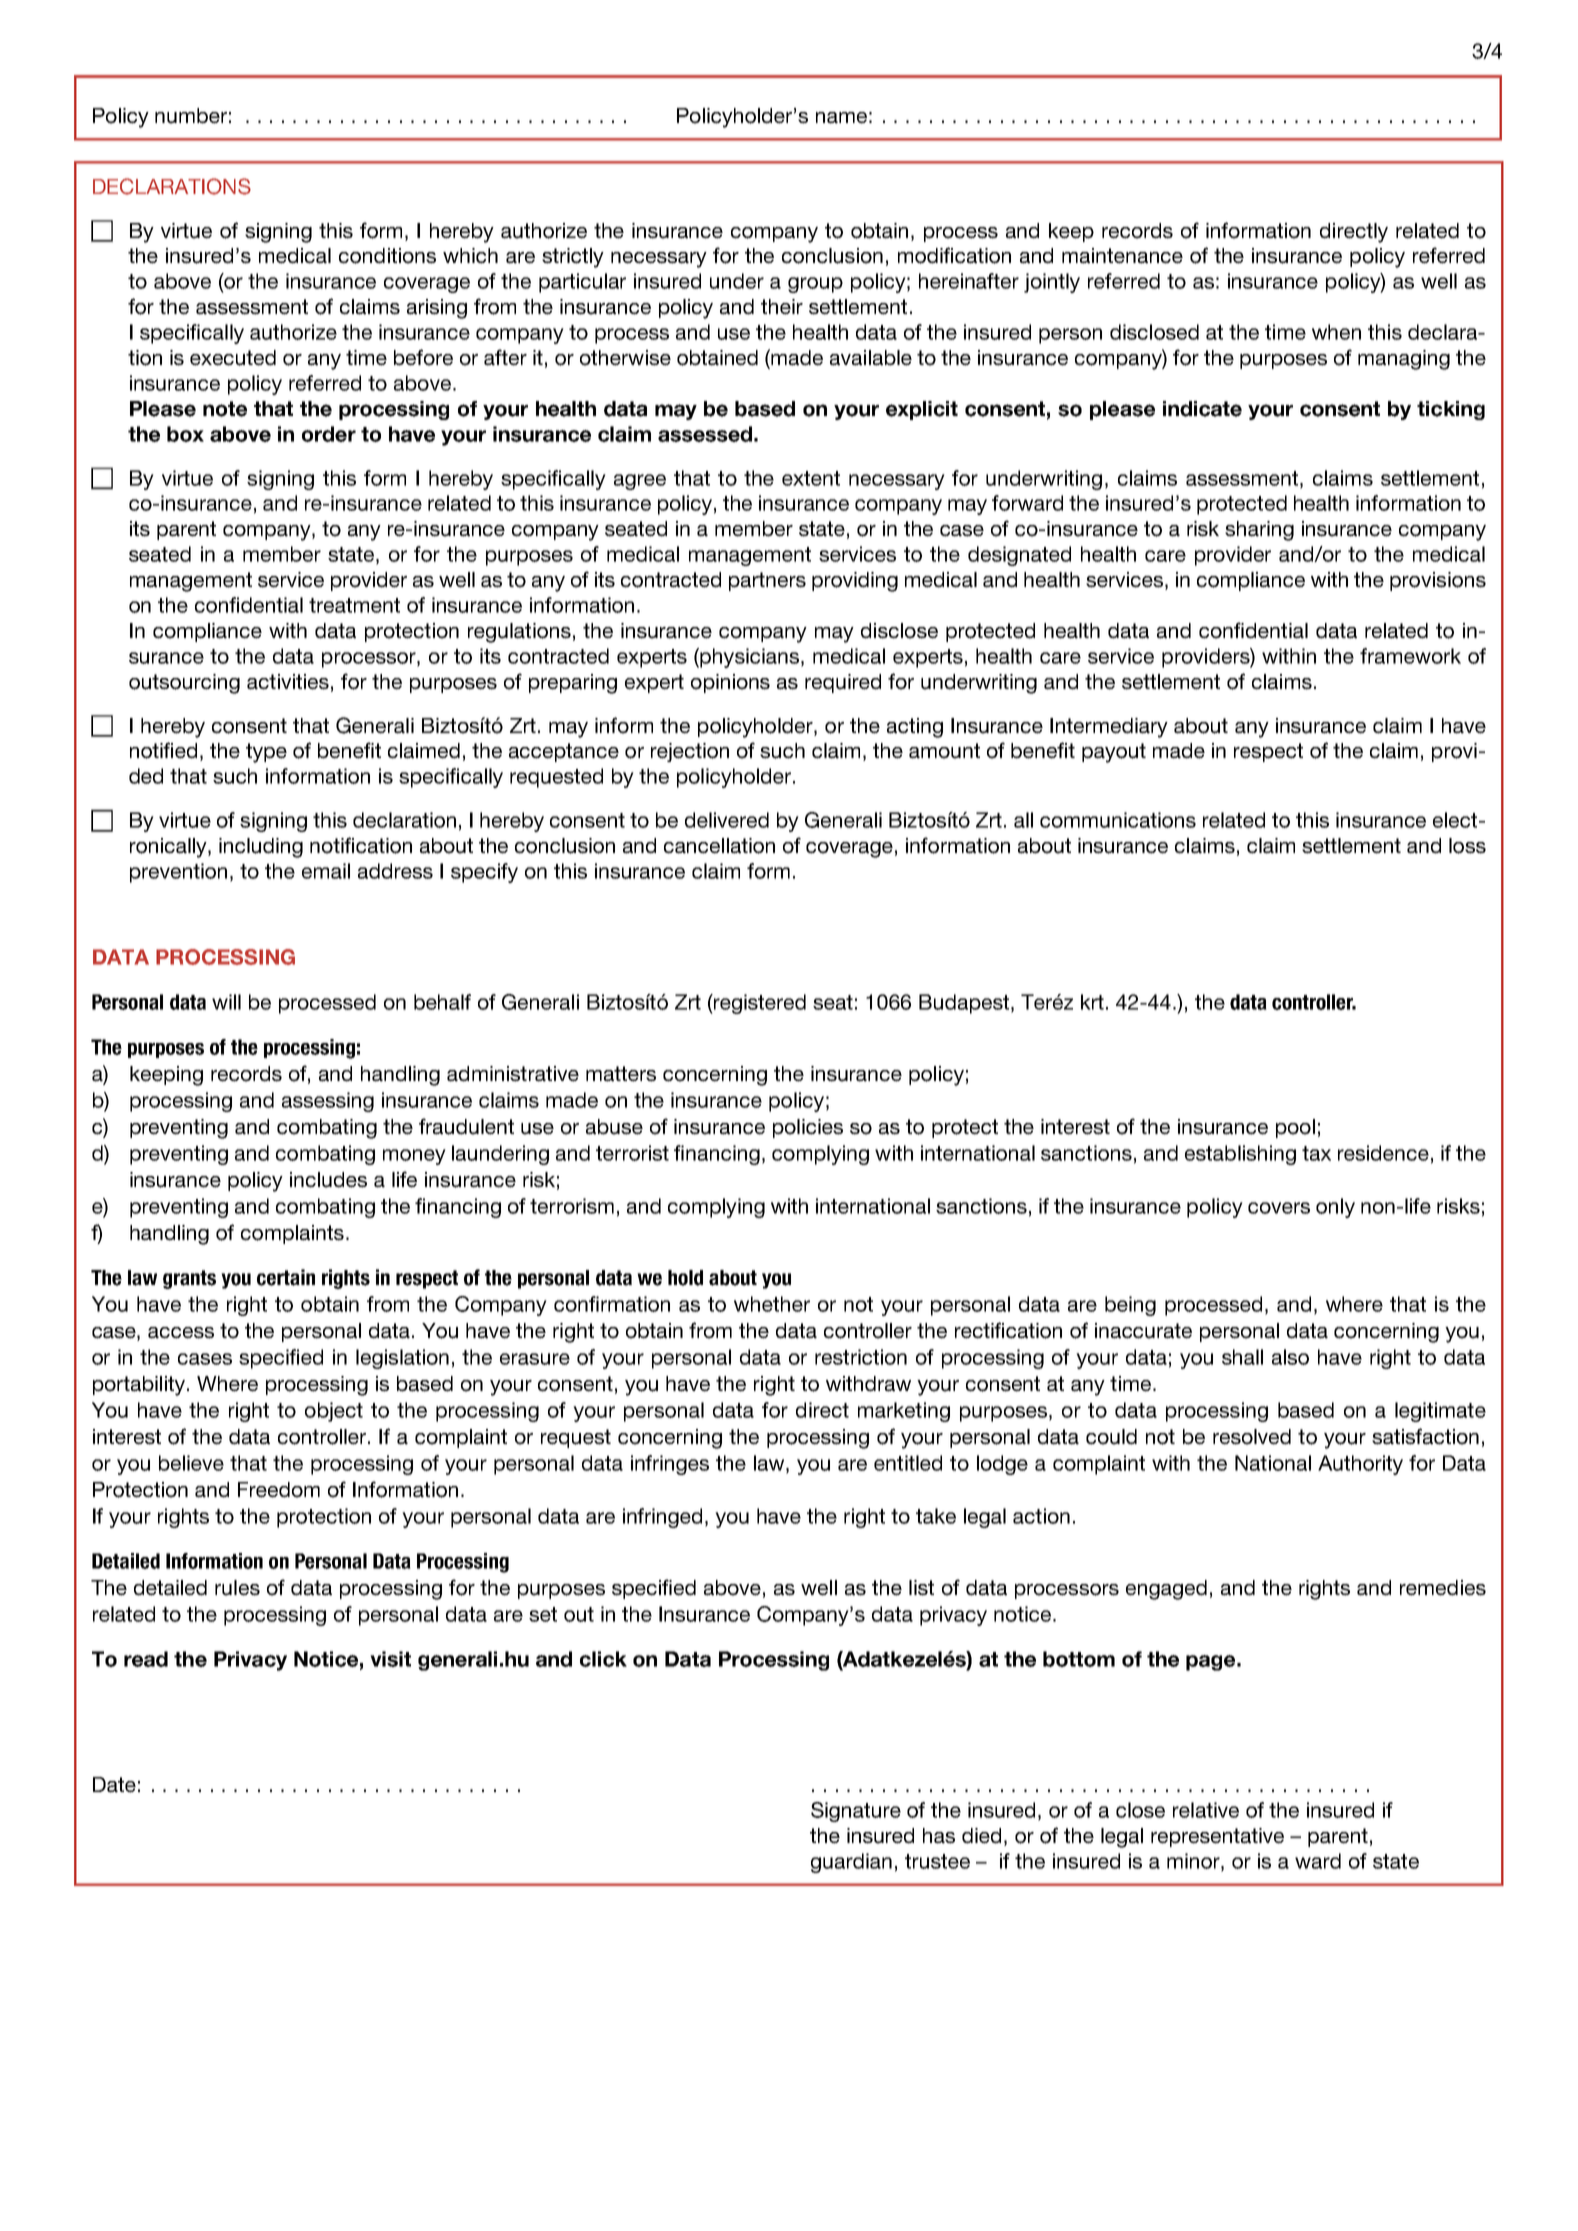 The height and width of the document is (2231, 1578). What do you see at coordinates (328, 1102) in the document?
I see `assessing` at bounding box center [328, 1102].
